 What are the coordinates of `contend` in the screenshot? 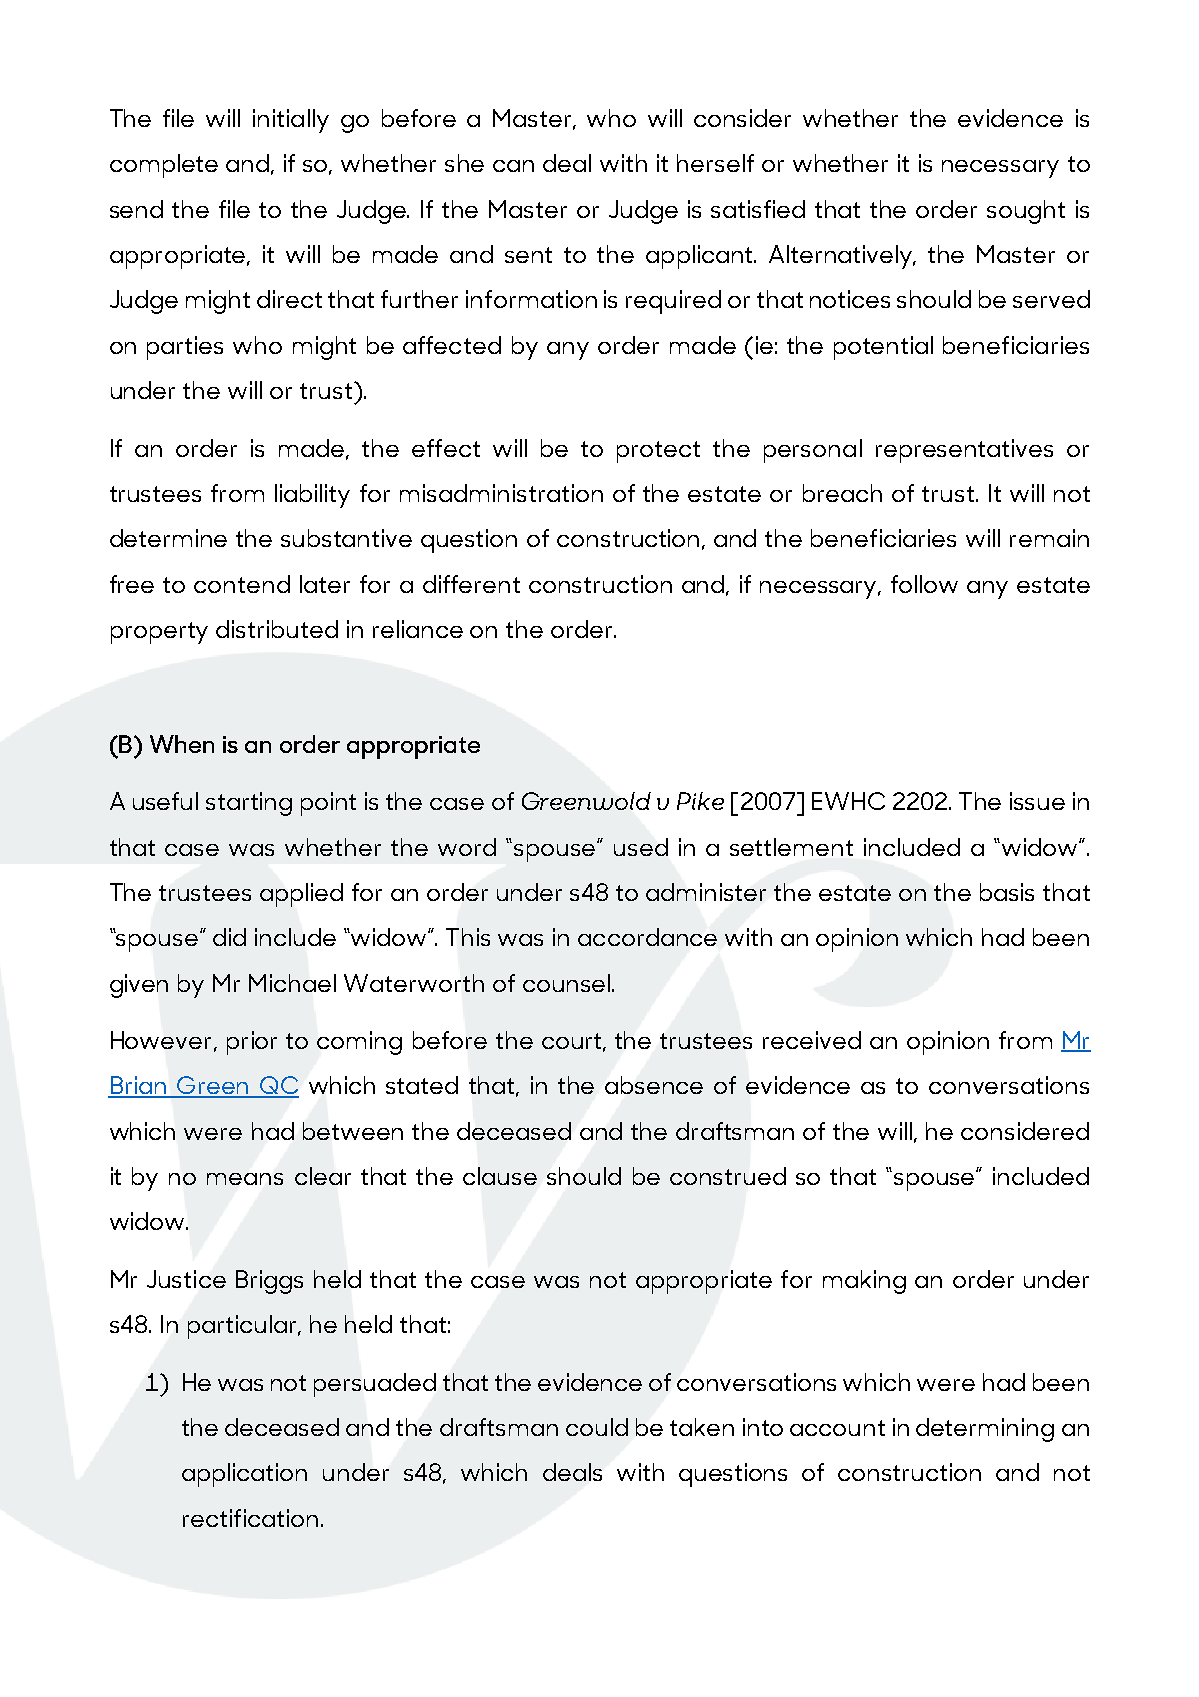 It's located at (242, 584).
